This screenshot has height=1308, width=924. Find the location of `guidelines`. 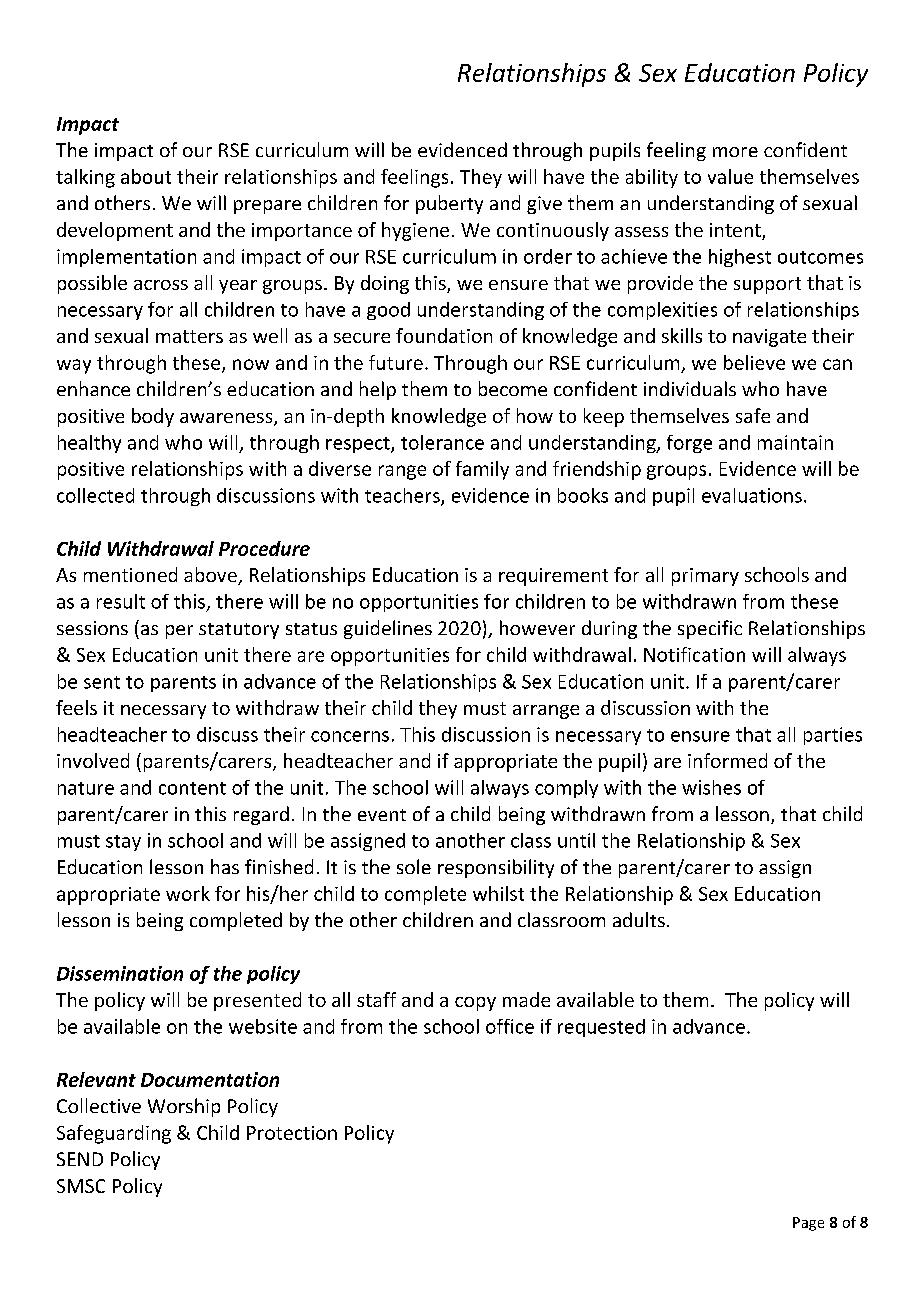

guidelines is located at coordinates (388, 629).
